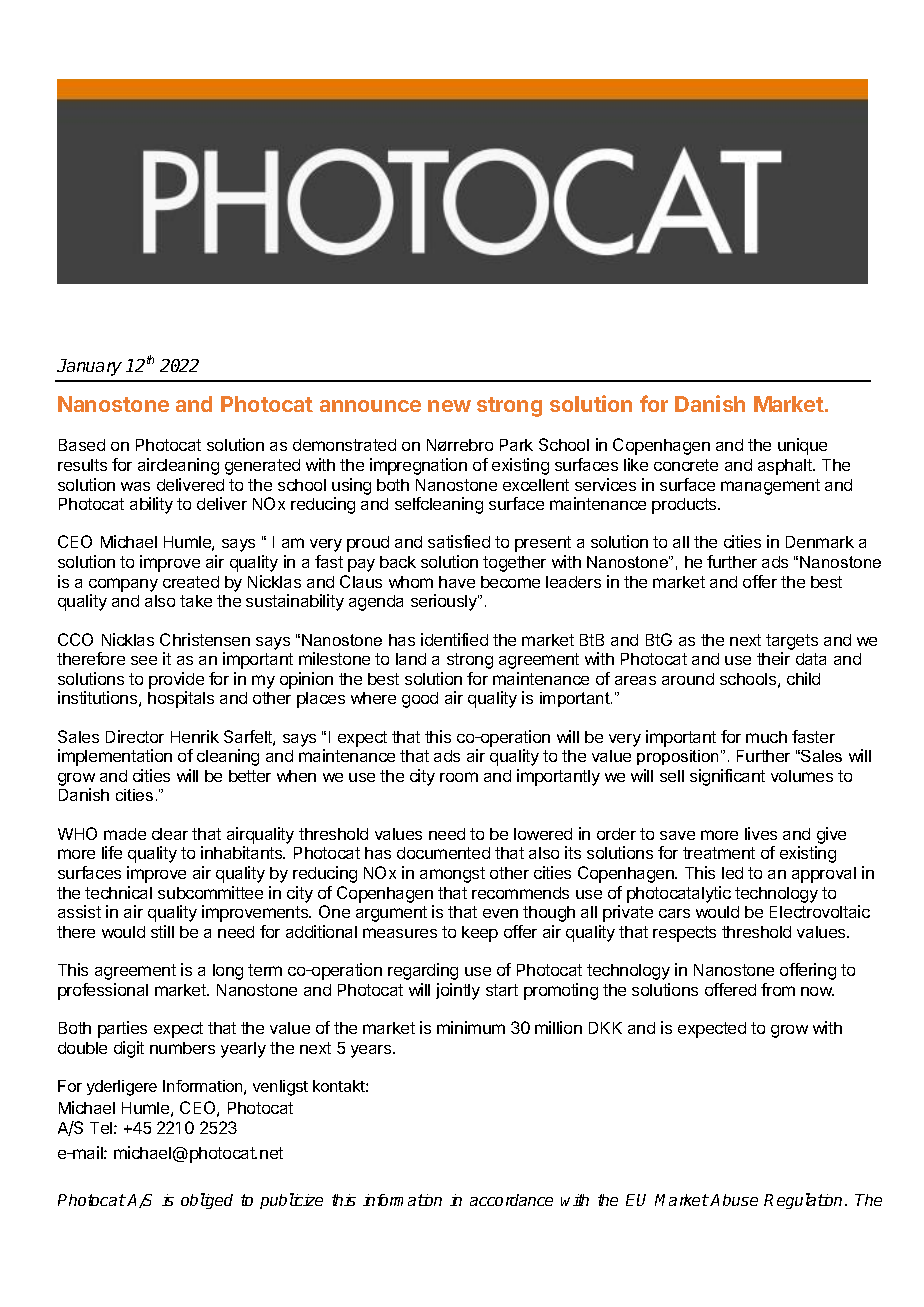  Describe the element at coordinates (207, 1201) in the page. I see `obliged` at that location.
